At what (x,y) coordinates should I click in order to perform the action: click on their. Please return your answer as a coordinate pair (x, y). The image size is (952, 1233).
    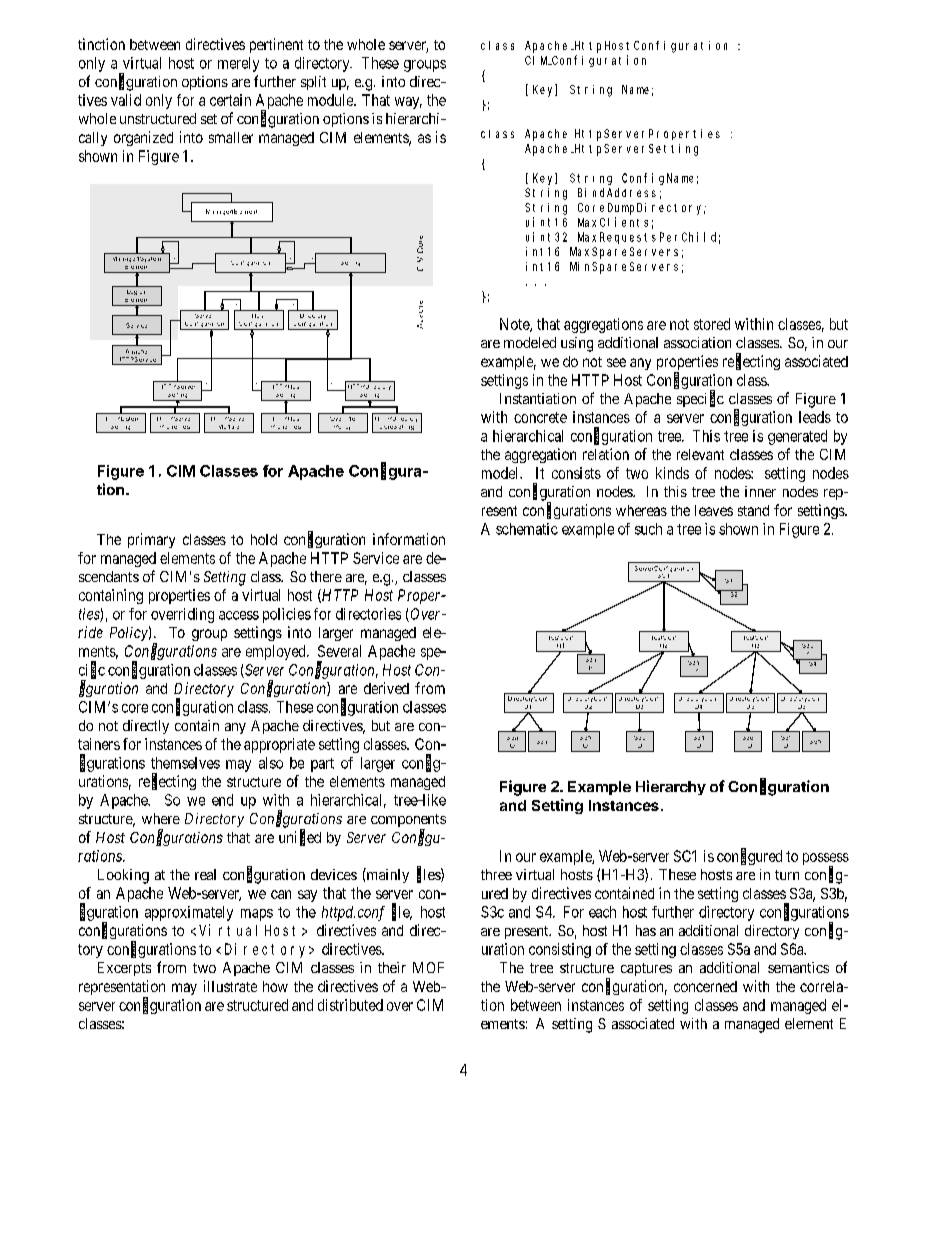
    Looking at the image, I should click on (392, 967).
